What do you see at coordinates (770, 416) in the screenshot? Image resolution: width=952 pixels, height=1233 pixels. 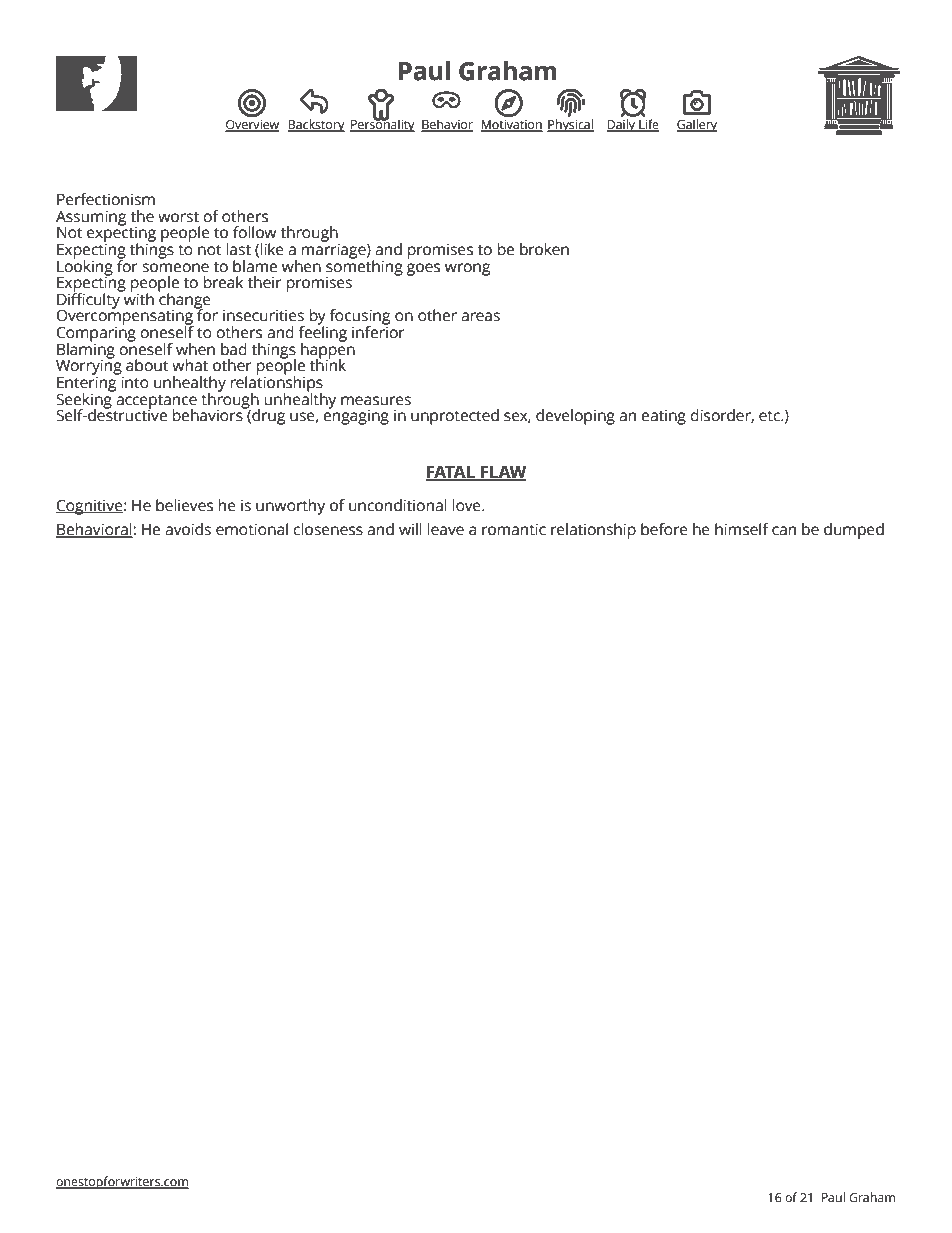 I see `etc` at bounding box center [770, 416].
